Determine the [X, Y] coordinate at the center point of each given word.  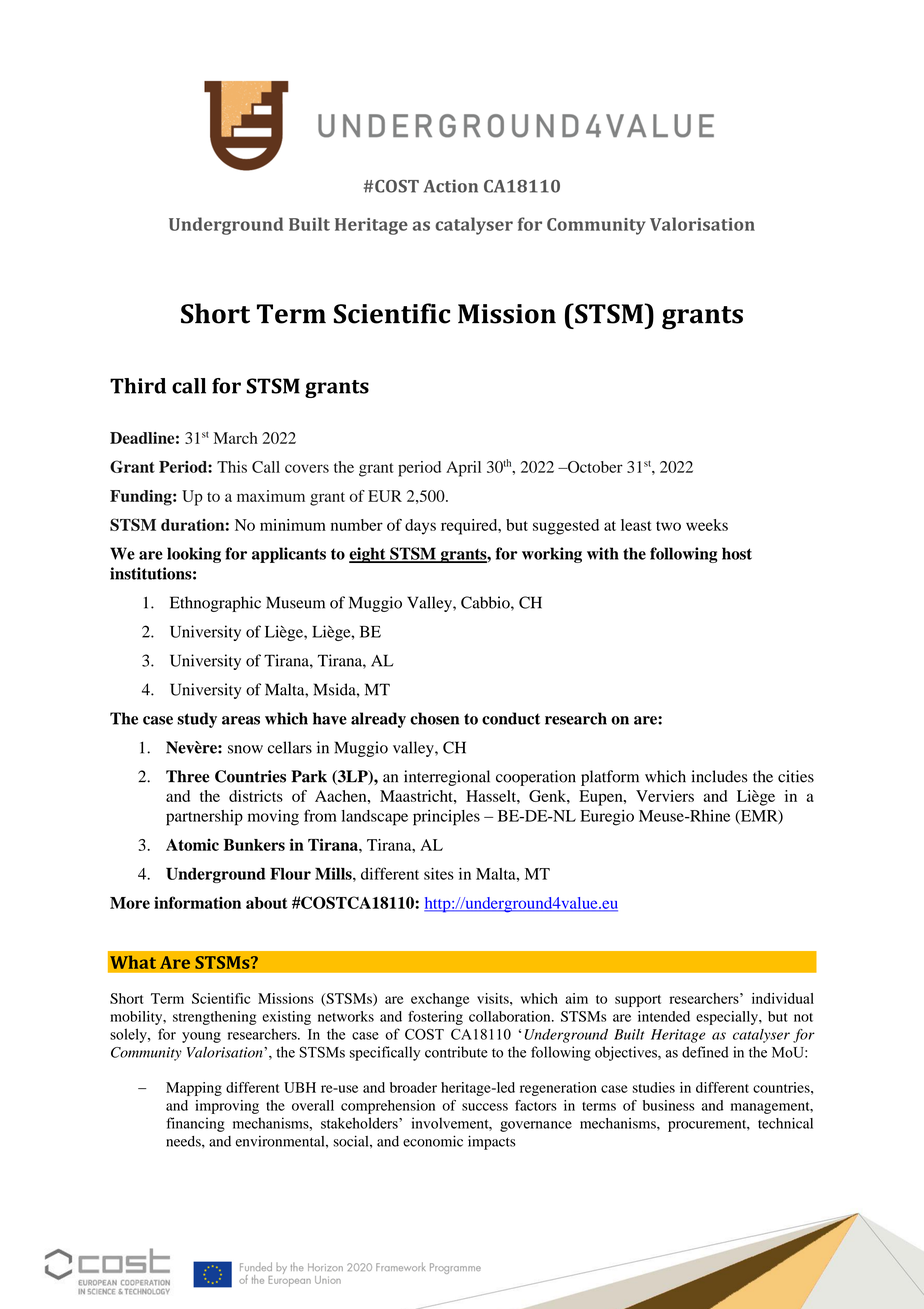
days [420, 527]
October [594, 467]
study [197, 720]
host [737, 553]
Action [451, 186]
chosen [434, 718]
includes [719, 776]
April [463, 469]
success [485, 1107]
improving [227, 1107]
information [197, 902]
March [236, 438]
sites [439, 874]
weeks [707, 525]
